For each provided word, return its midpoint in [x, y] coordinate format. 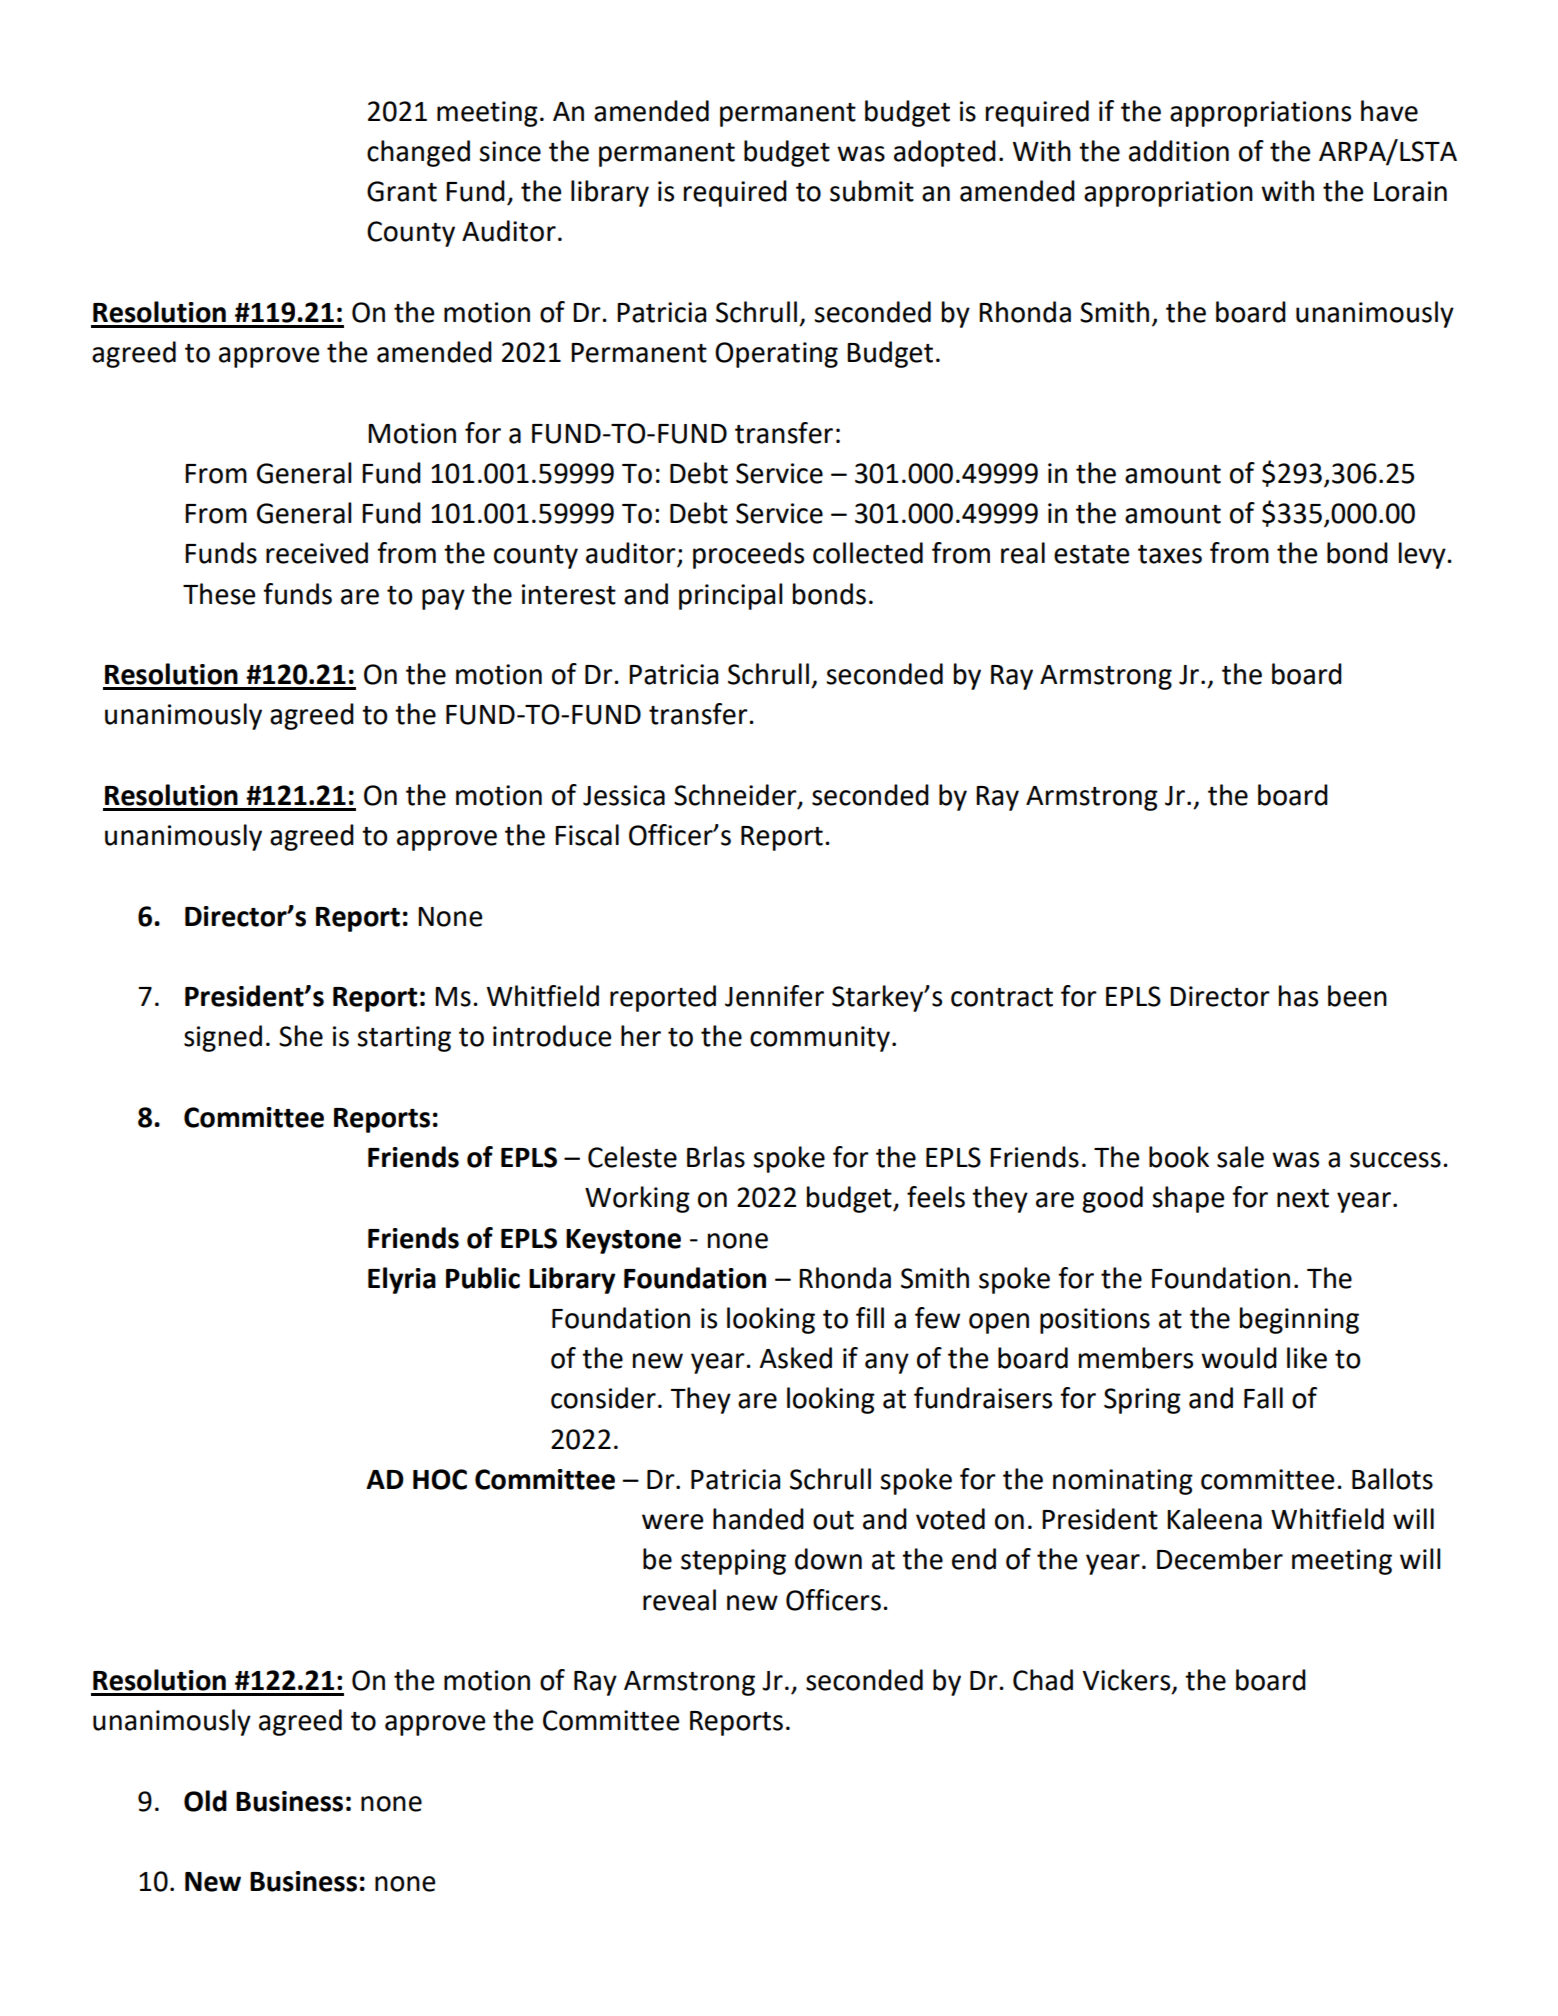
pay [443, 599]
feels [936, 1197]
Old [205, 1801]
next [1303, 1198]
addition [1179, 151]
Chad [1043, 1680]
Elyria [402, 1280]
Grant [402, 191]
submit [872, 191]
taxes [1170, 554]
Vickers [1127, 1681]
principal [731, 596]
